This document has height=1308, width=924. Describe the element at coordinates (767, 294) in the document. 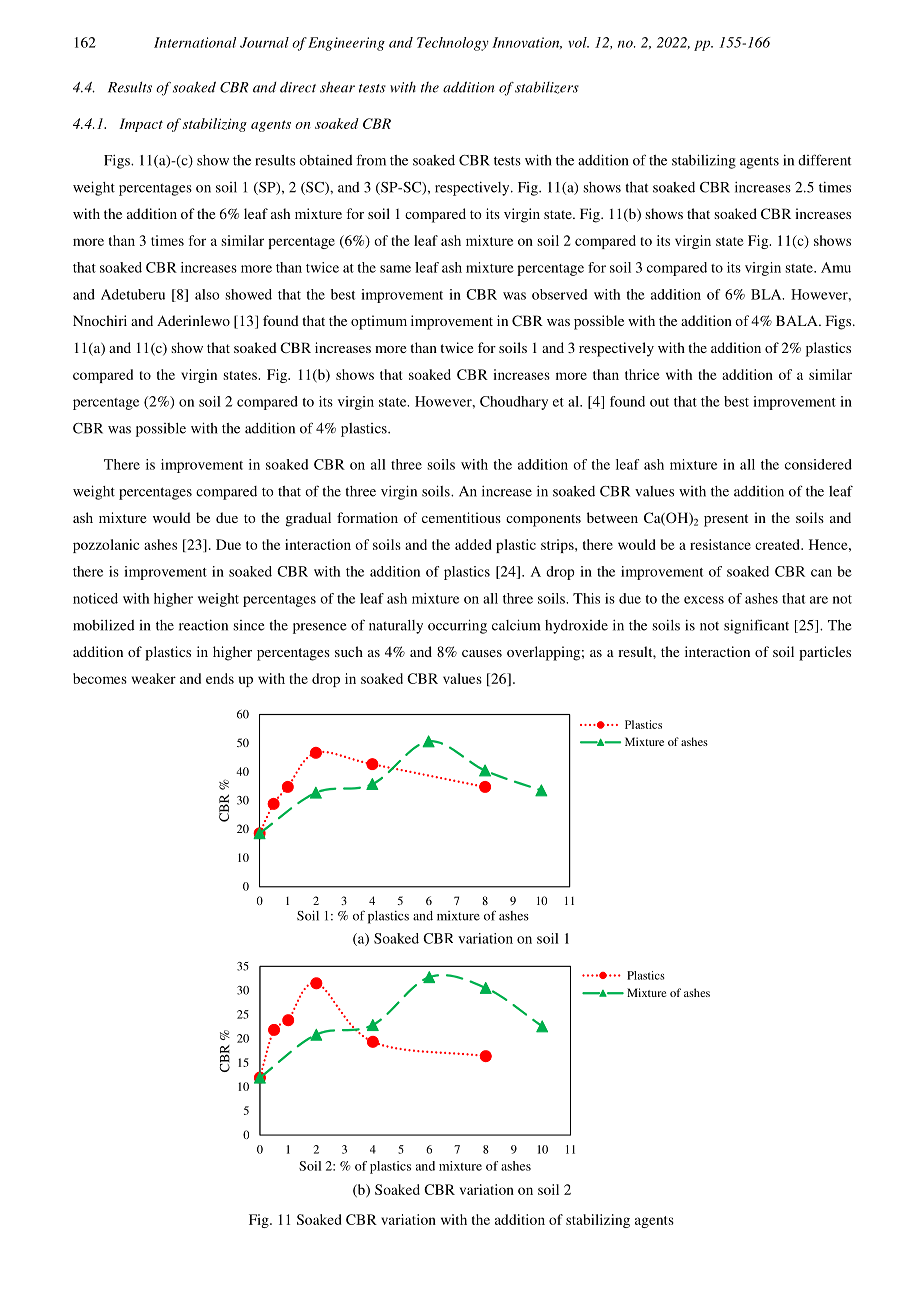

I see `BLA` at that location.
